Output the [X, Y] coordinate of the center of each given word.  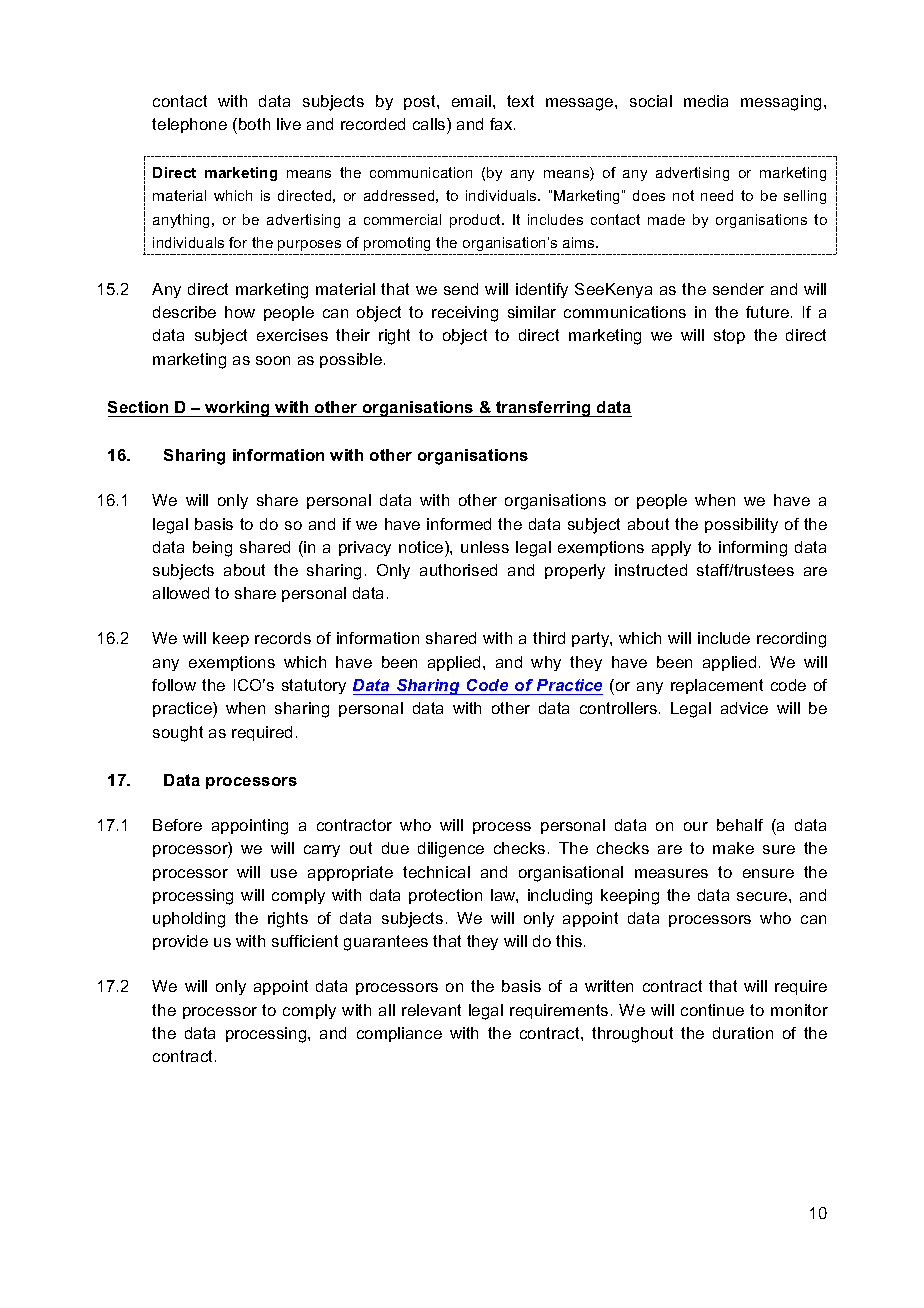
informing [753, 549]
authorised [458, 570]
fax [502, 124]
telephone [189, 125]
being [212, 549]
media [706, 101]
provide [180, 942]
